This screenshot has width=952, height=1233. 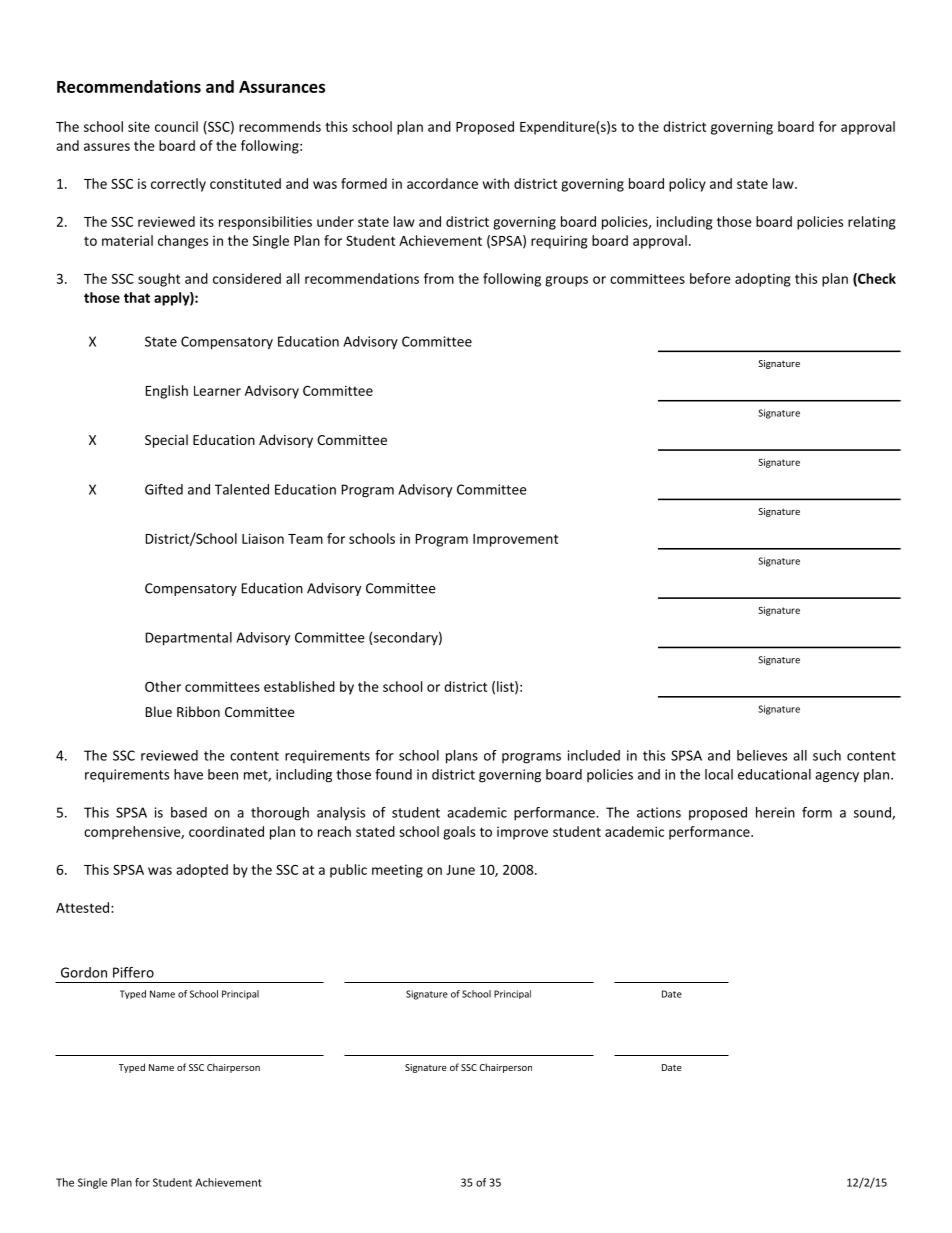 I want to click on policy, so click(x=687, y=185).
